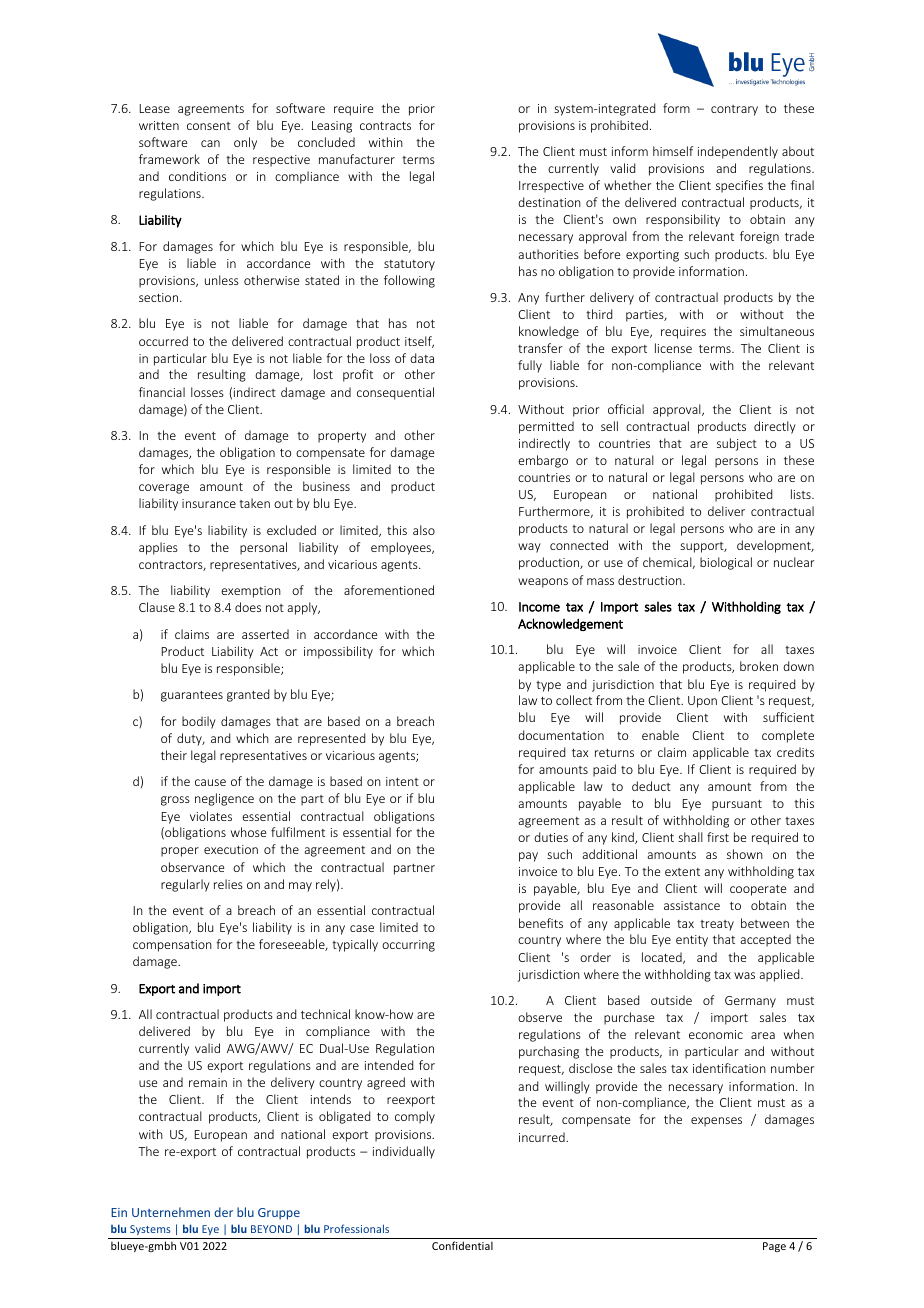 This image has width=924, height=1308. What do you see at coordinates (702, 702) in the image?
I see `Upon` at bounding box center [702, 702].
